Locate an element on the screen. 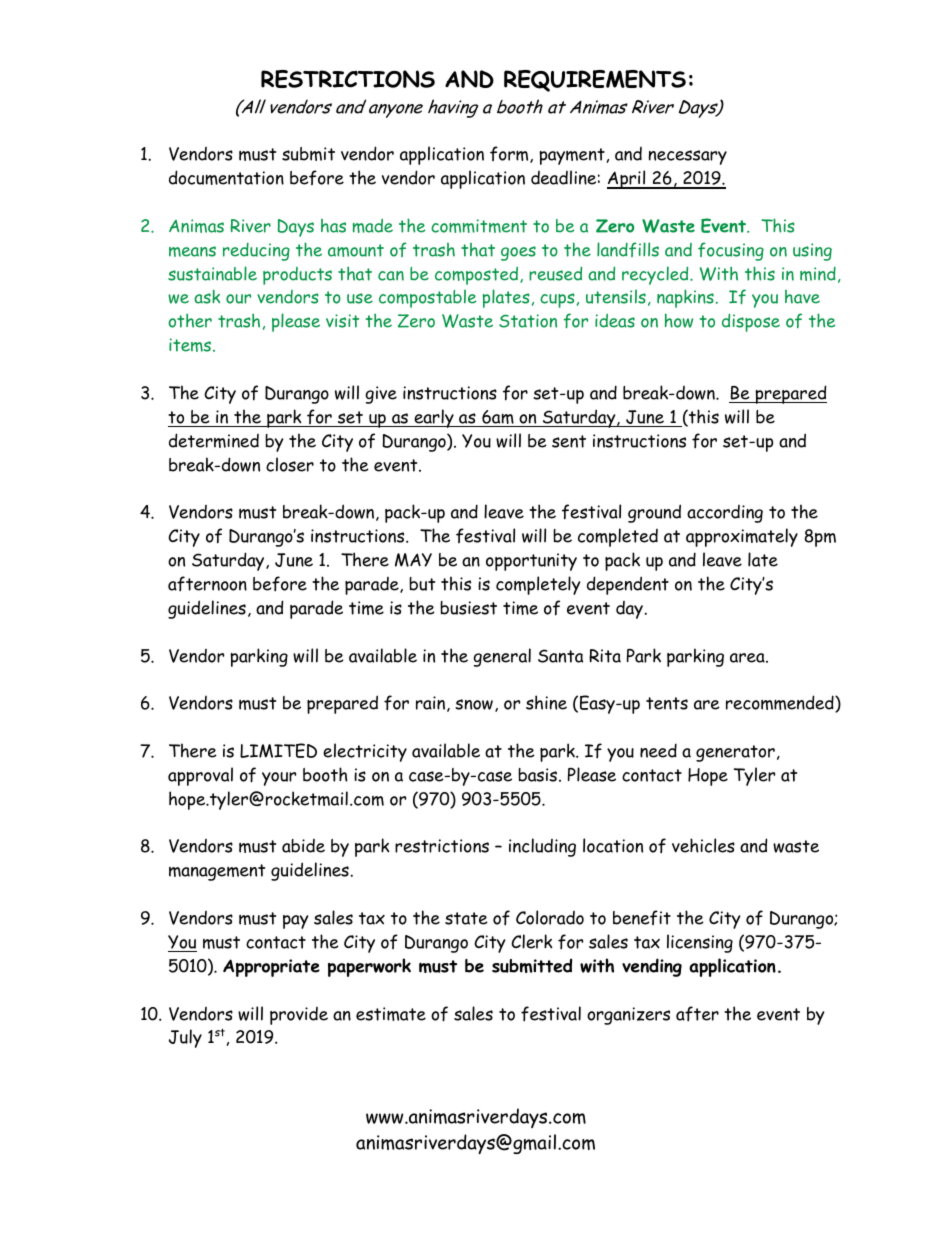 This screenshot has width=952, height=1233. necessary is located at coordinates (688, 157).
